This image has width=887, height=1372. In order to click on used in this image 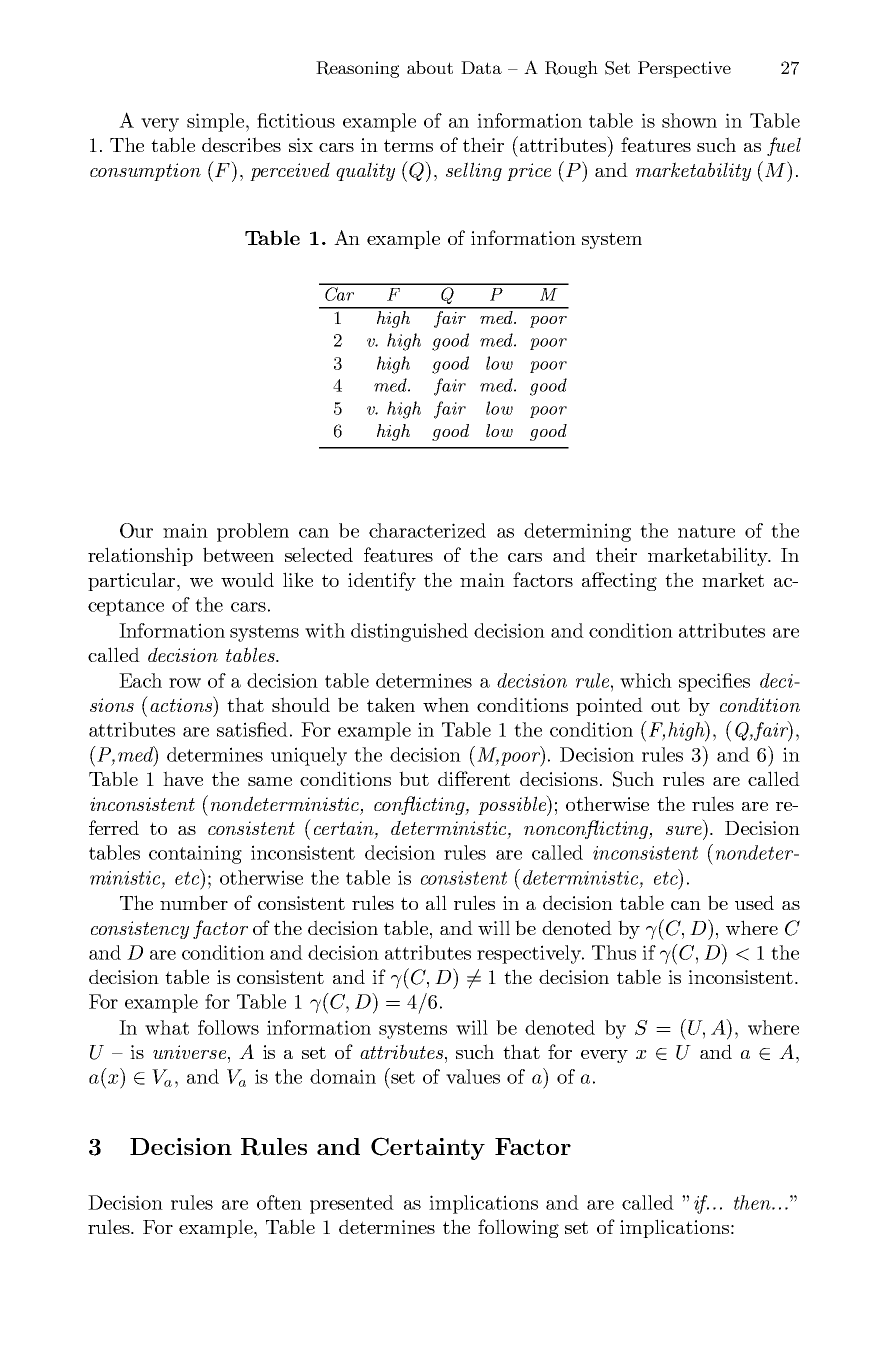, I will do `click(754, 902)`.
